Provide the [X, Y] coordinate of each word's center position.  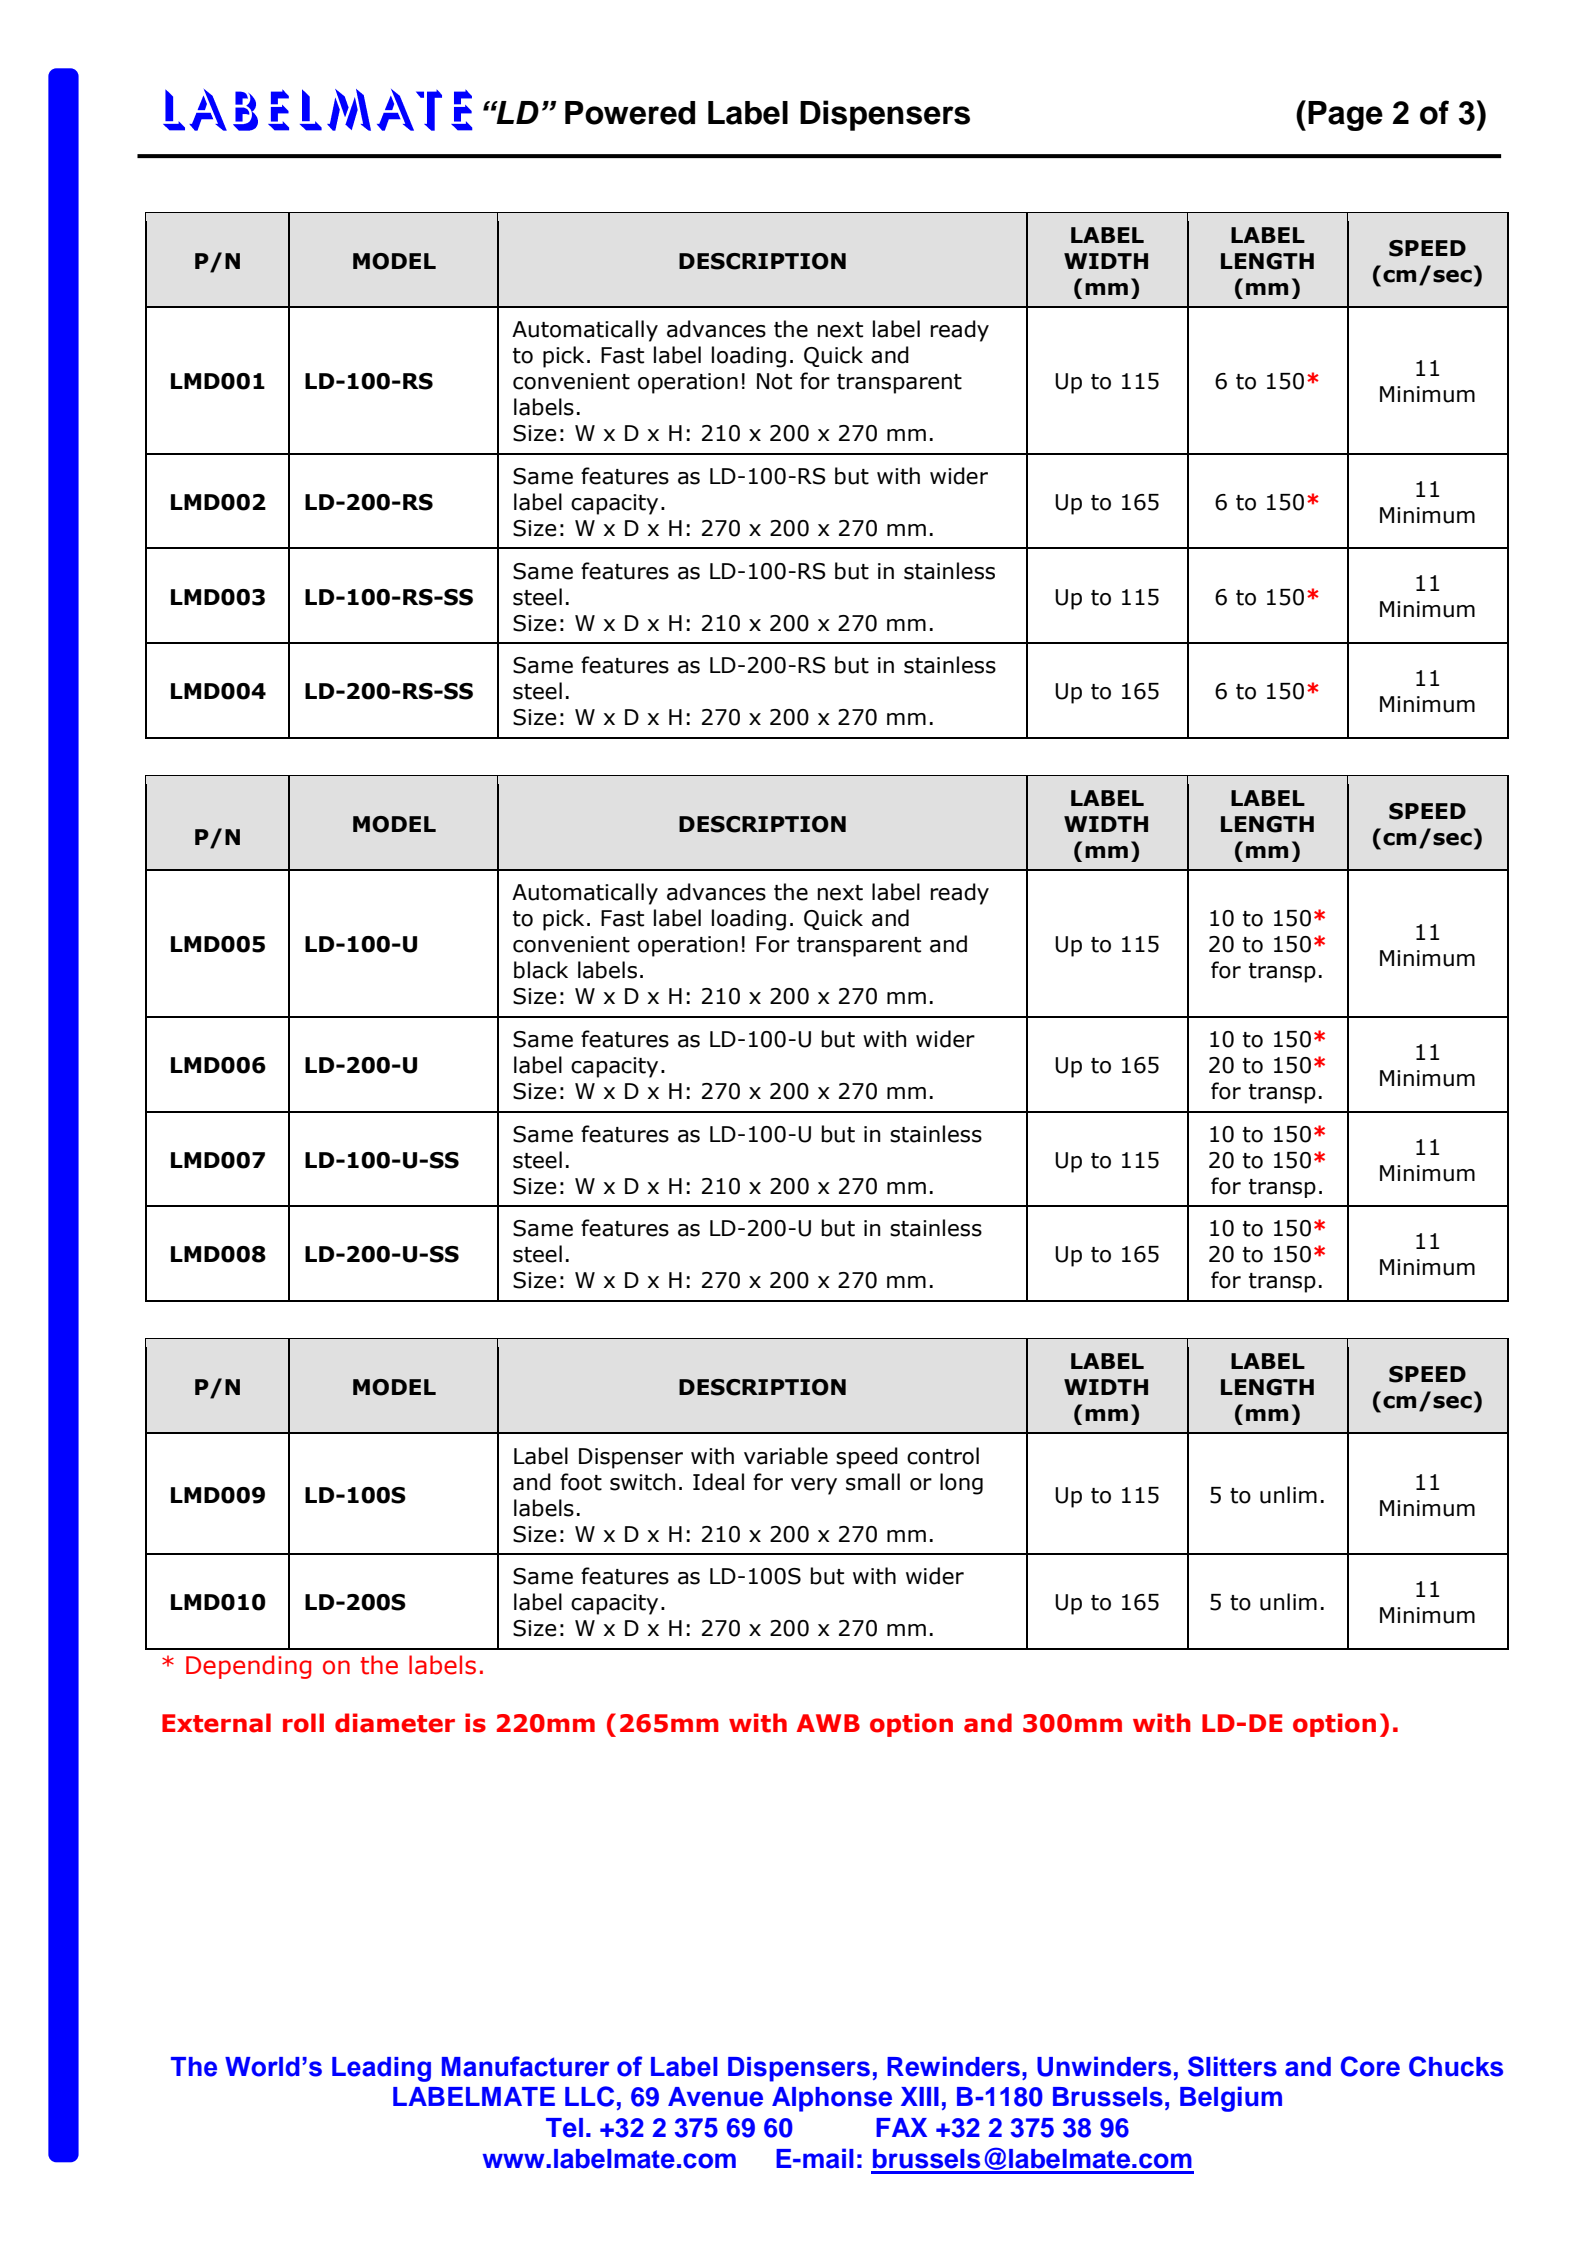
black [541, 970]
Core [1370, 2066]
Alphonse [832, 2099]
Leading [381, 2069]
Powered [630, 113]
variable [786, 1456]
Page [1345, 116]
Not [774, 381]
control [943, 1456]
